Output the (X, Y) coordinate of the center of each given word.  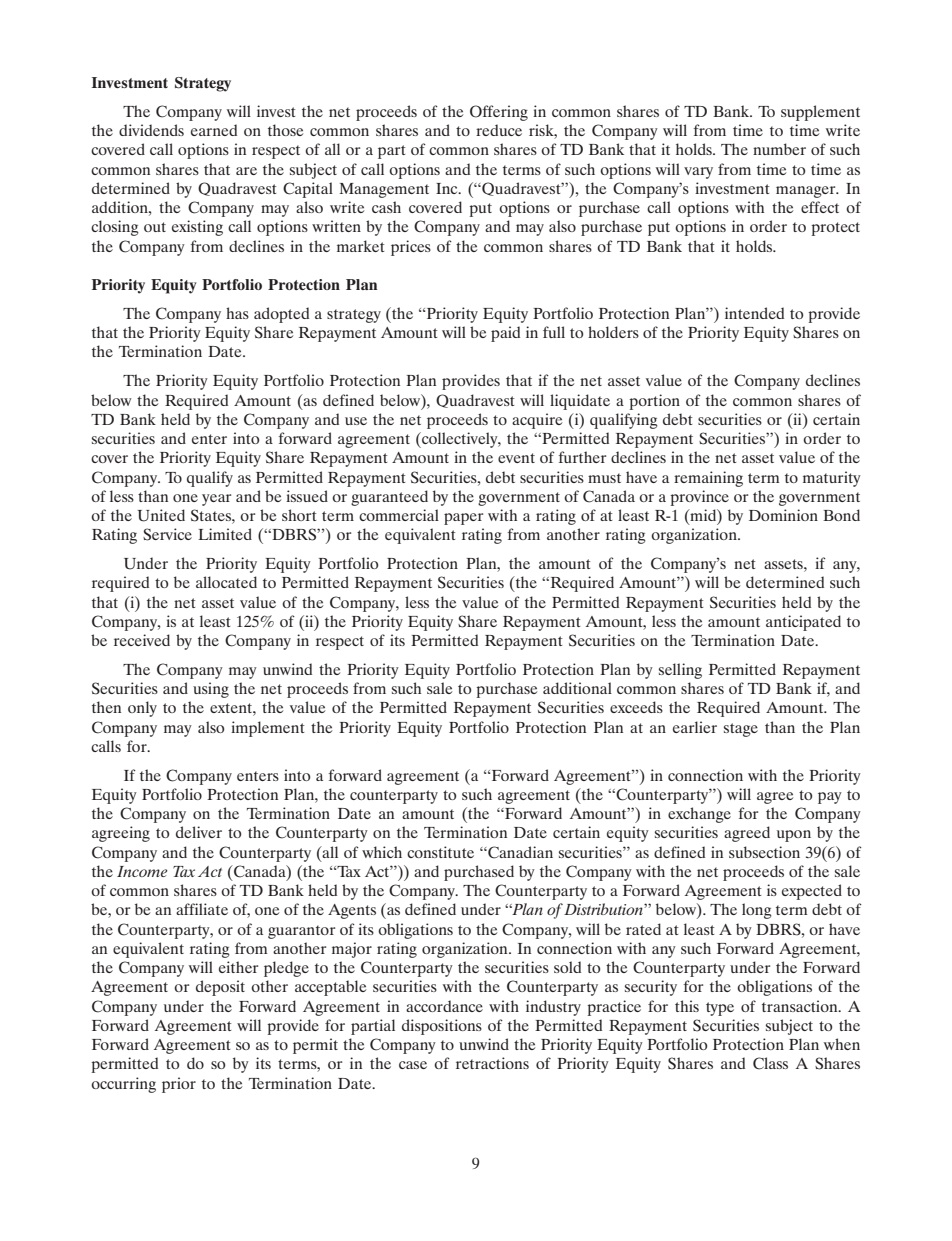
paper (463, 519)
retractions (492, 1063)
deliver (199, 832)
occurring (123, 1085)
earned (214, 130)
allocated (226, 582)
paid (505, 334)
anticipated (803, 623)
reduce (499, 130)
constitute (440, 852)
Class (770, 1063)
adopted (281, 315)
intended (754, 313)
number (779, 149)
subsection (764, 852)
